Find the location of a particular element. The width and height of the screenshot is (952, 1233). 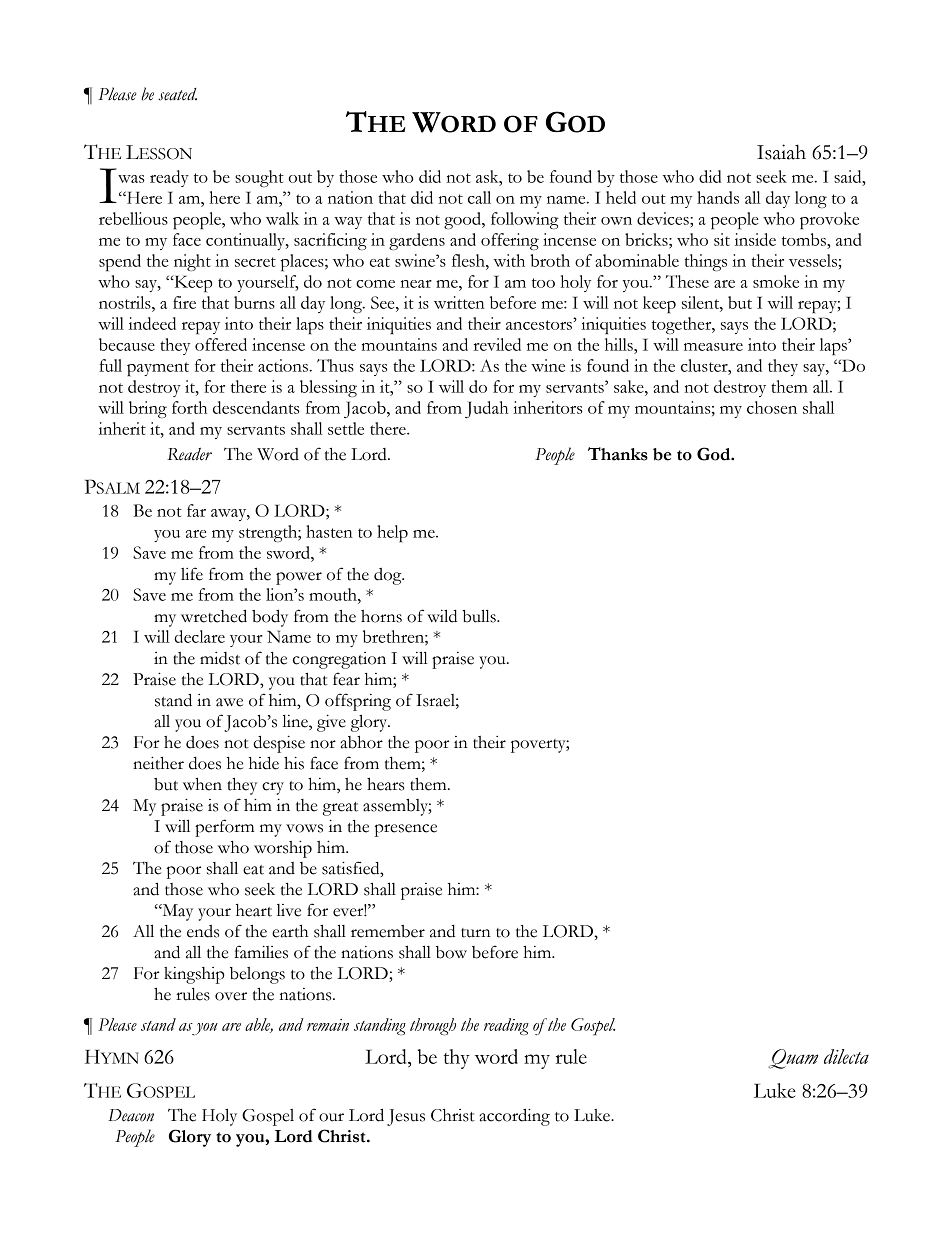

Deacon is located at coordinates (131, 1115).
